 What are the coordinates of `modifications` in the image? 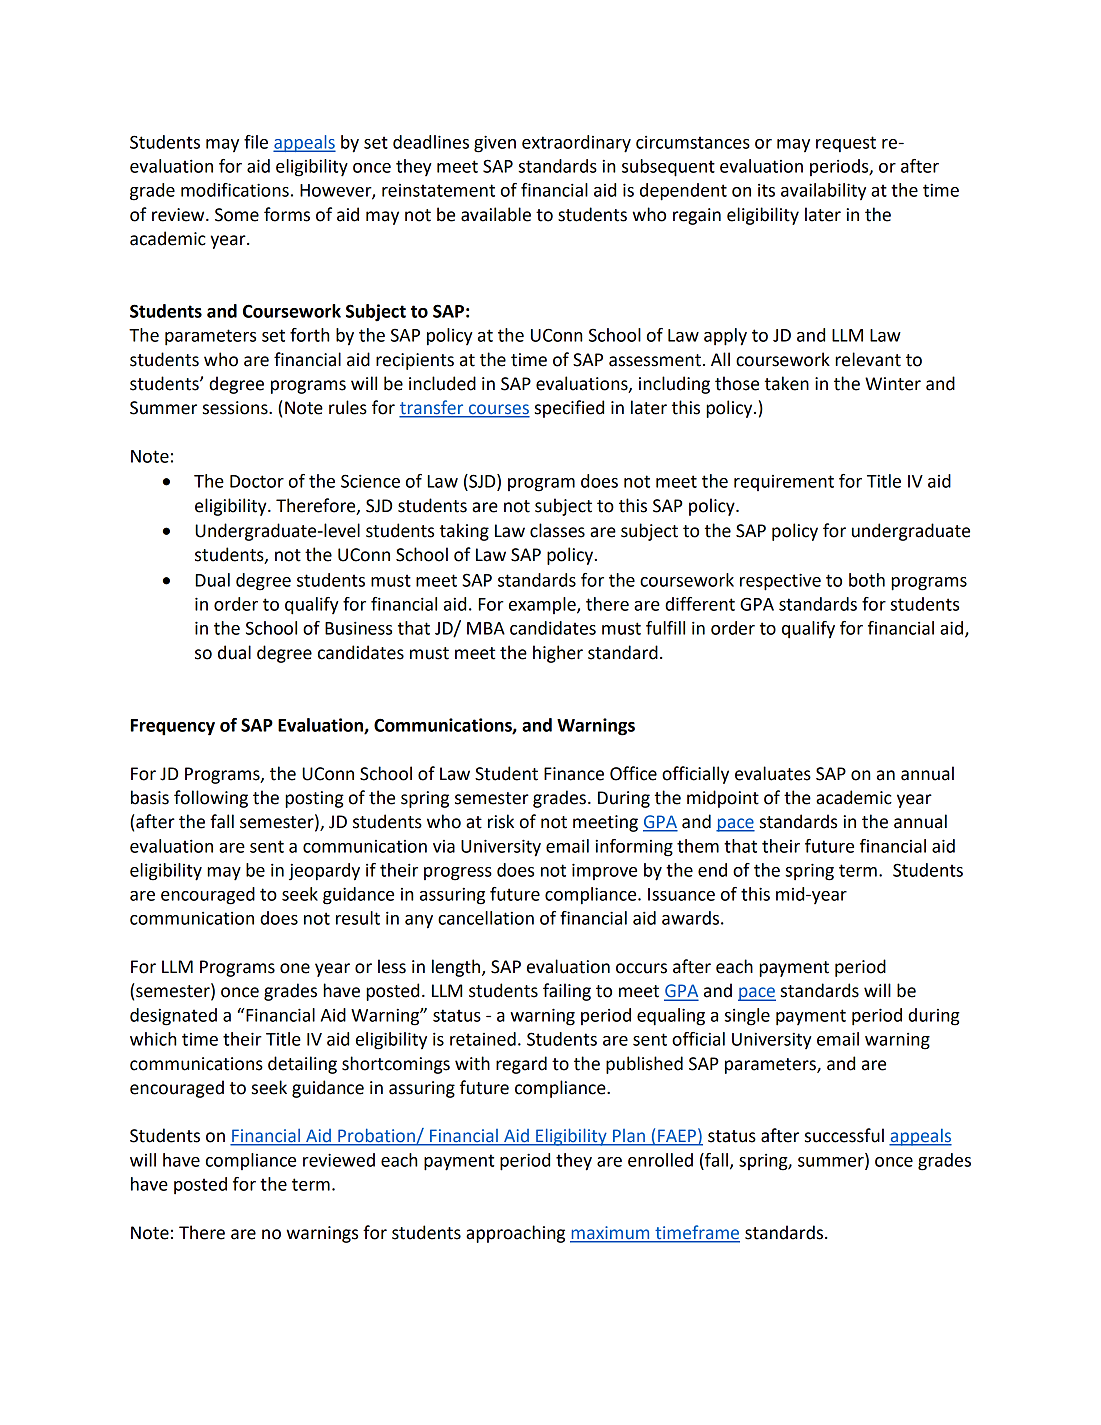 It's located at (235, 190).
